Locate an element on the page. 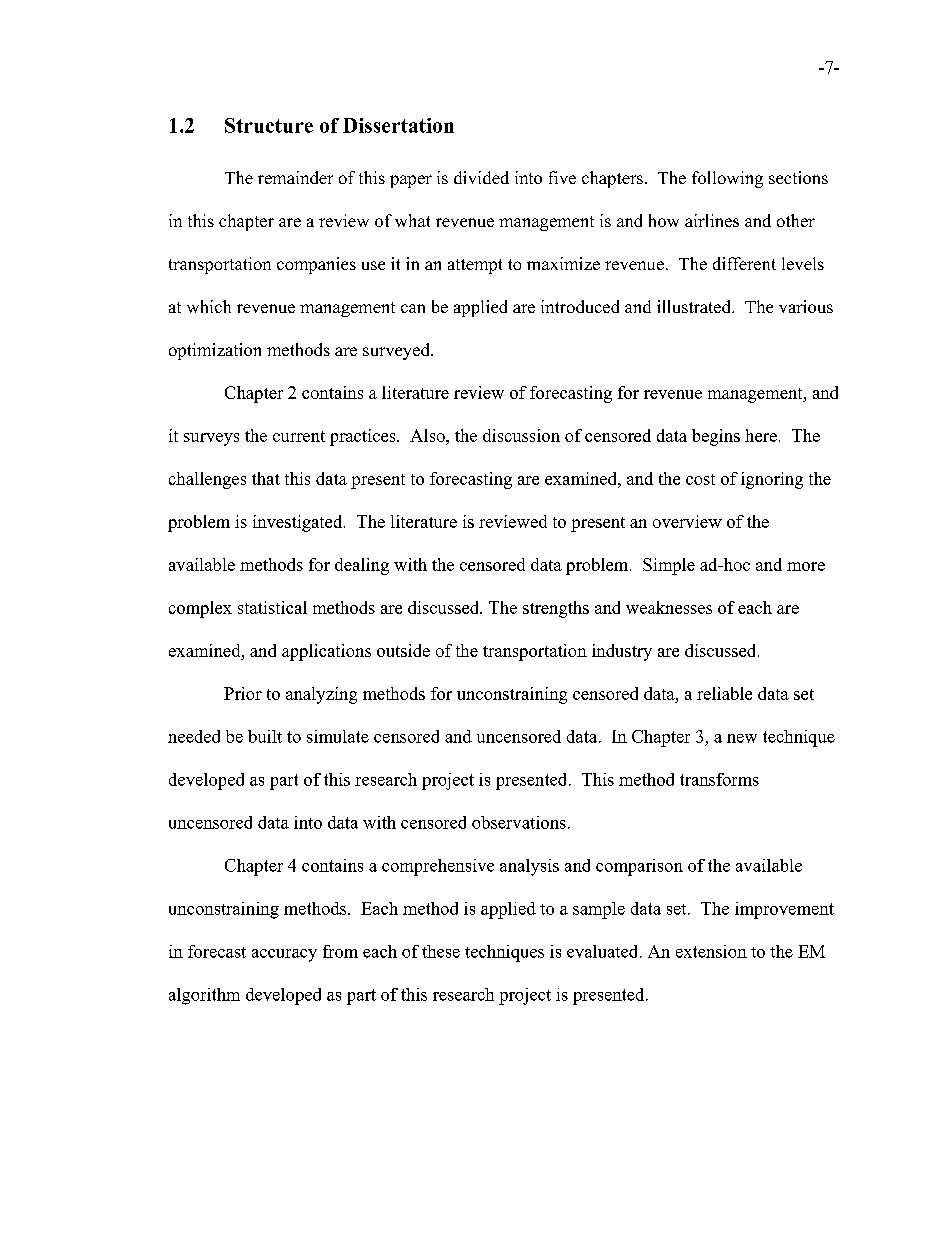 This page has height=1233, width=952. divided is located at coordinates (481, 177).
